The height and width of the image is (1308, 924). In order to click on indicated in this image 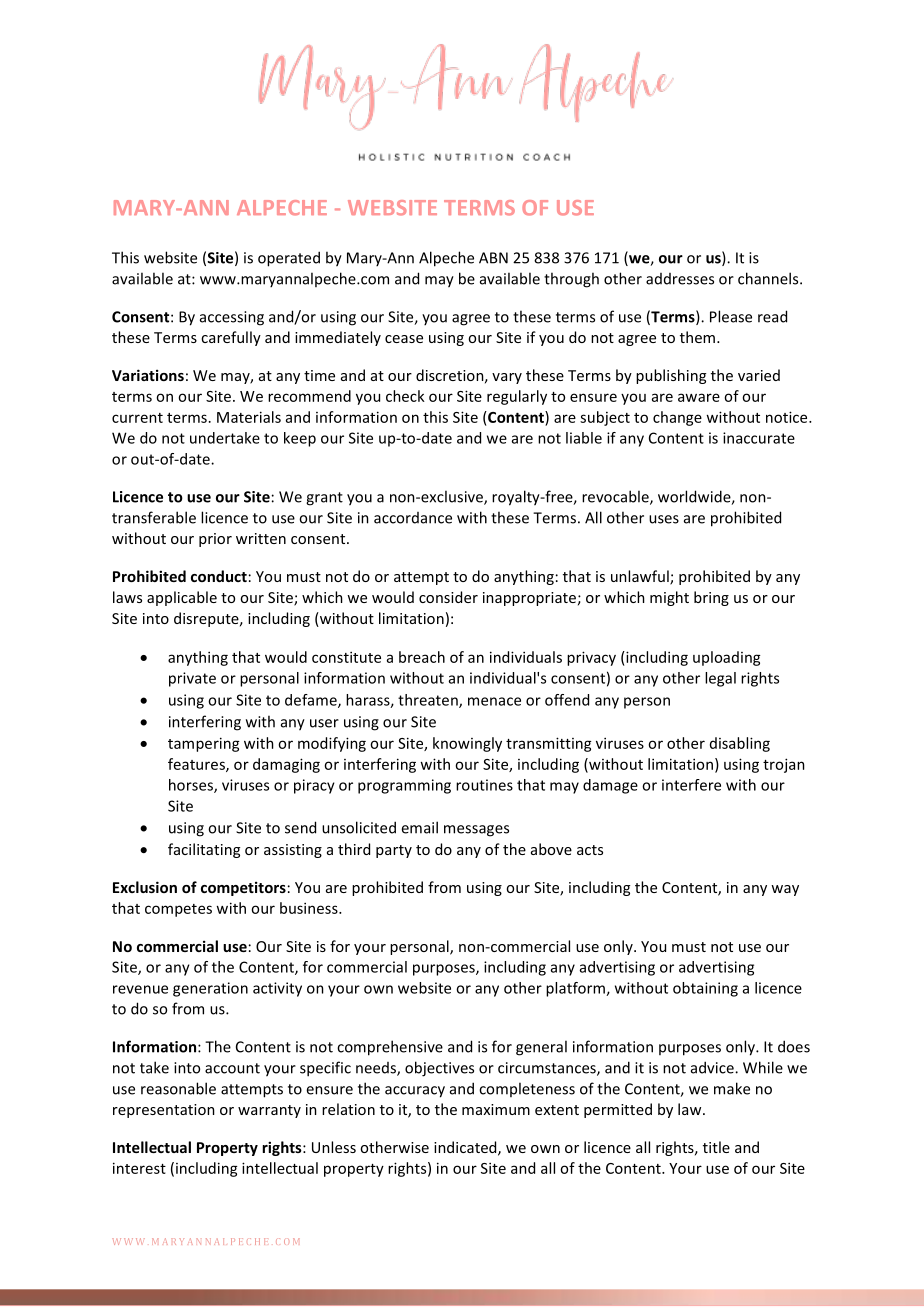, I will do `click(466, 1148)`.
